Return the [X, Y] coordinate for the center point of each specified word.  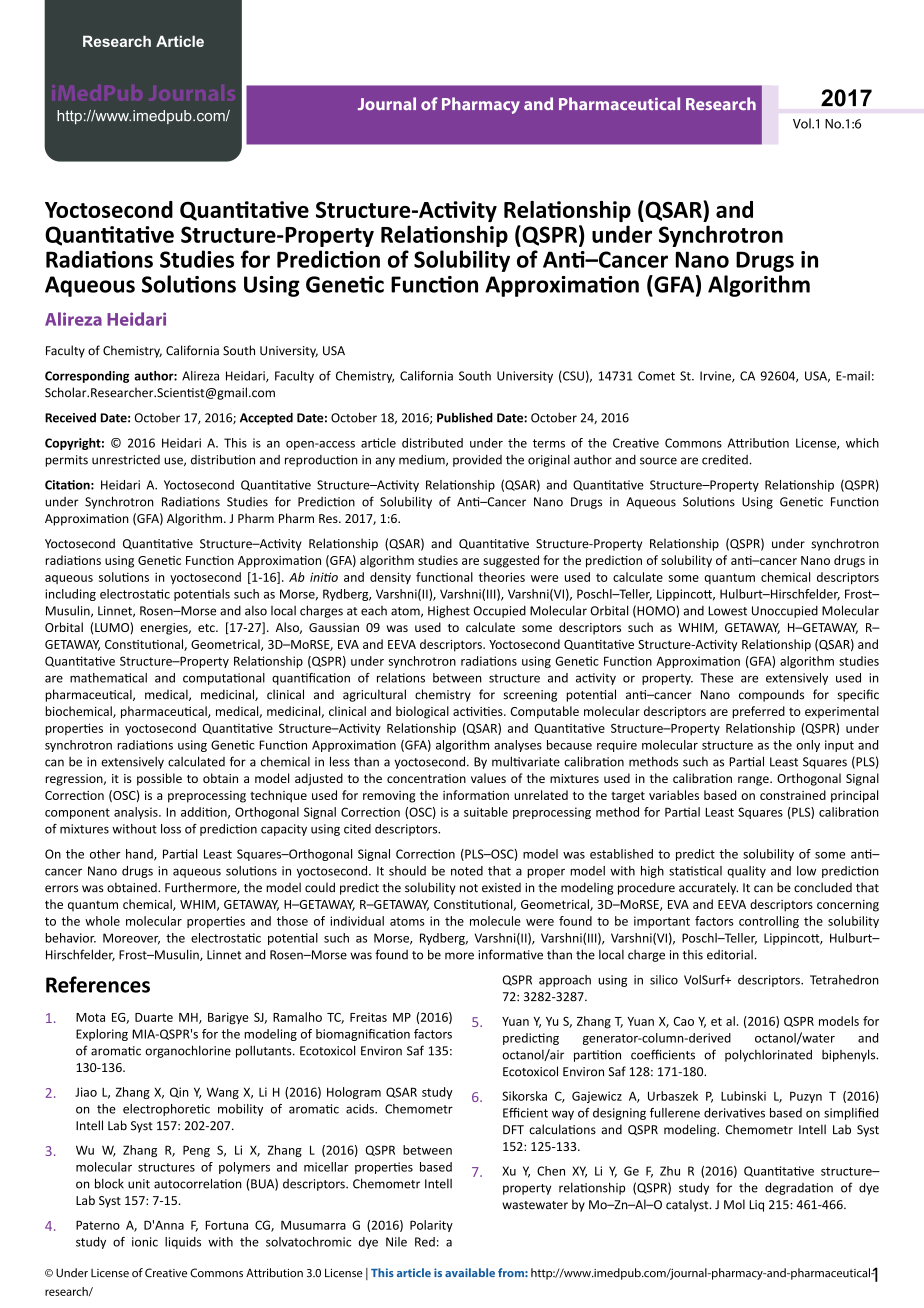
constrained [793, 795]
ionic [145, 1242]
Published [465, 417]
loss [171, 829]
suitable [486, 812]
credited [725, 460]
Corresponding [87, 377]
